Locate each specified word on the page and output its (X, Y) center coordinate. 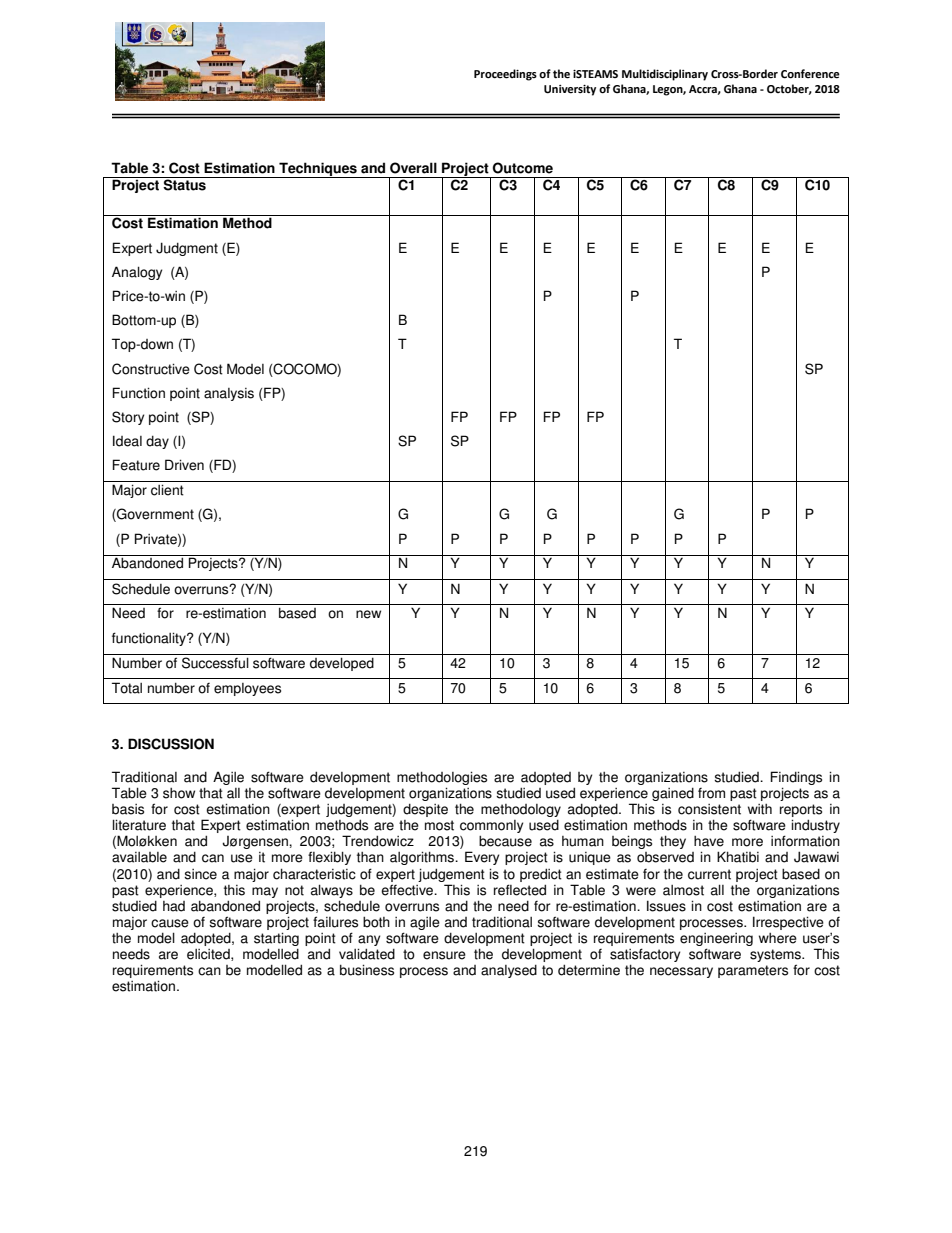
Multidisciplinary (665, 75)
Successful (215, 663)
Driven (184, 465)
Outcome (523, 168)
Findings (796, 778)
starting (276, 939)
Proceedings (505, 75)
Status (184, 184)
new (368, 614)
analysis (229, 394)
